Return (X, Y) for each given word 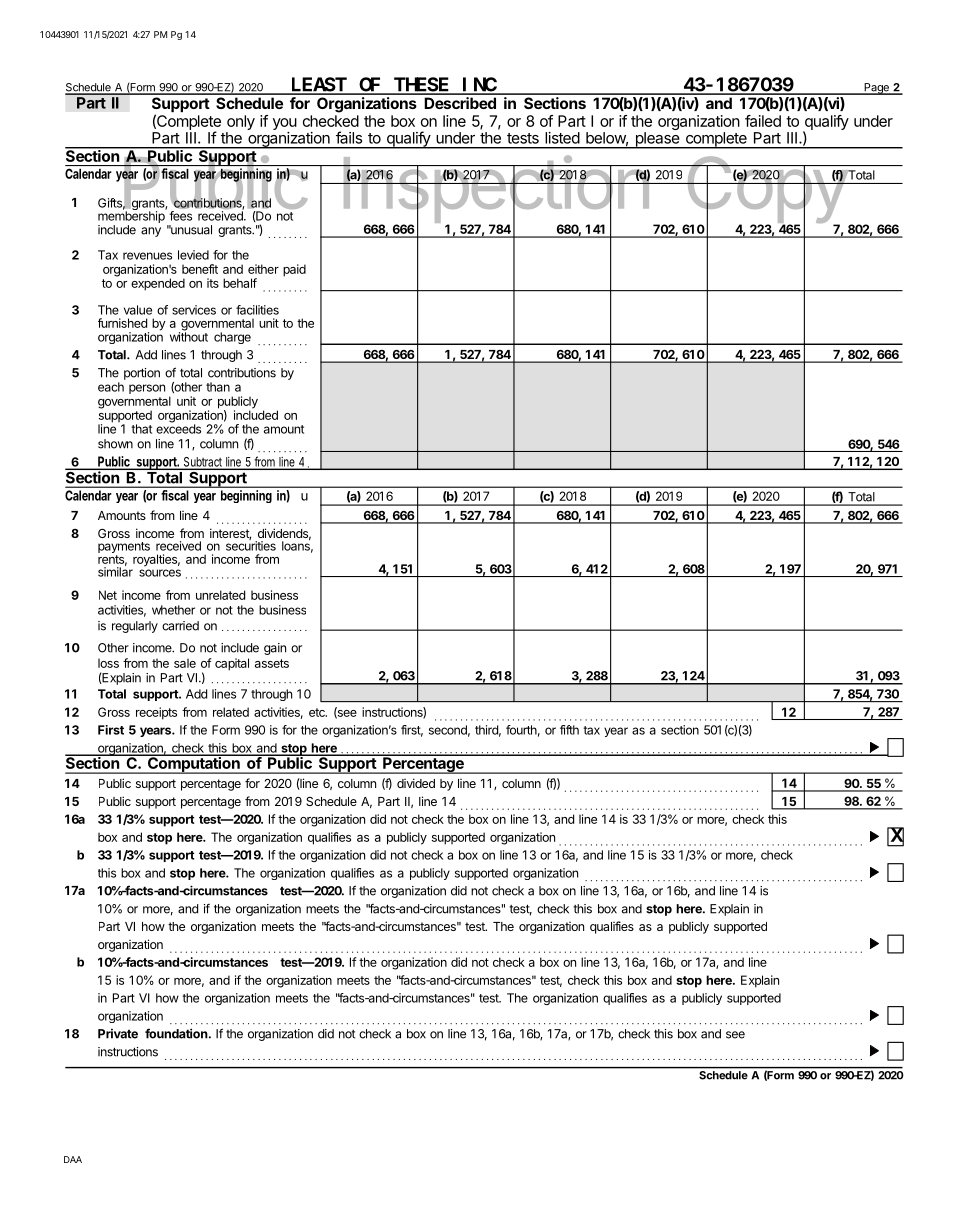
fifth (569, 730)
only (241, 122)
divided (416, 783)
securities (251, 545)
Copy (766, 191)
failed (763, 121)
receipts (156, 713)
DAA (73, 1159)
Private (118, 1034)
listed (562, 138)
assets (272, 663)
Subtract (203, 463)
